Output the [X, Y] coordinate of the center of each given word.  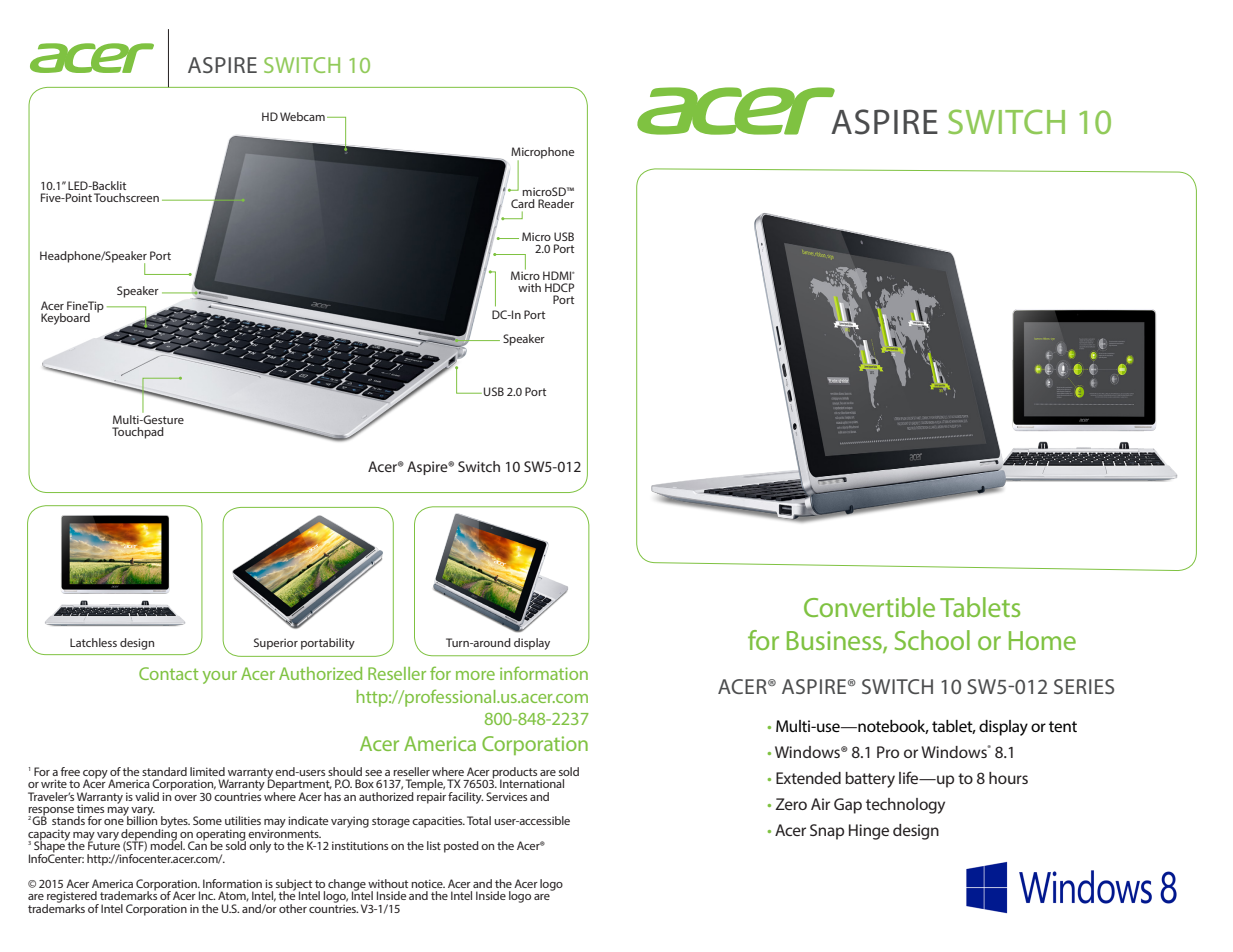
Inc [207, 895]
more [475, 675]
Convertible [869, 607]
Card [523, 203]
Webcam [302, 116]
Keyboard [65, 319]
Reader [556, 203]
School [932, 640]
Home [1042, 640]
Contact [169, 673]
